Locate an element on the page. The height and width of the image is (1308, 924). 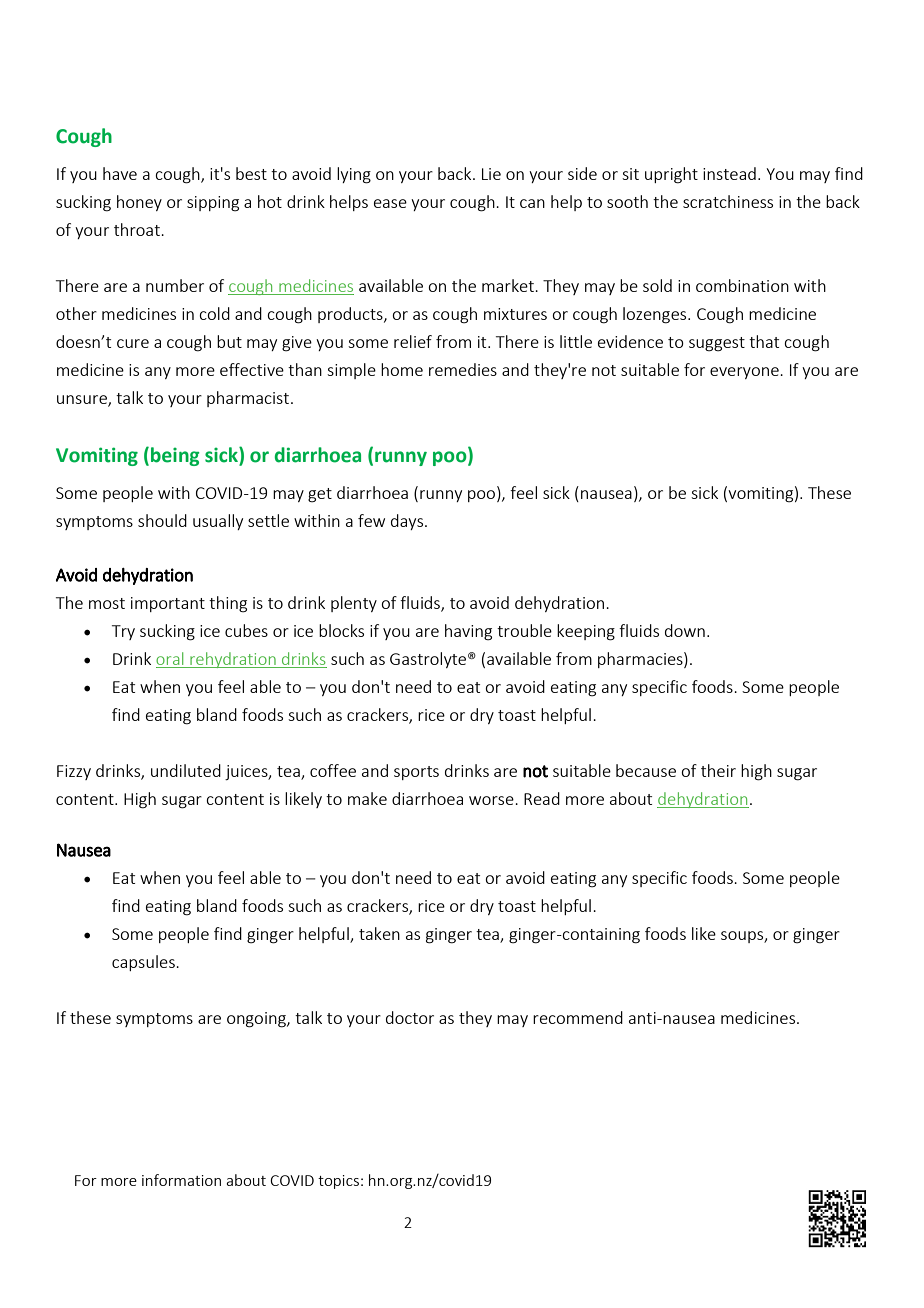
upright is located at coordinates (671, 175).
